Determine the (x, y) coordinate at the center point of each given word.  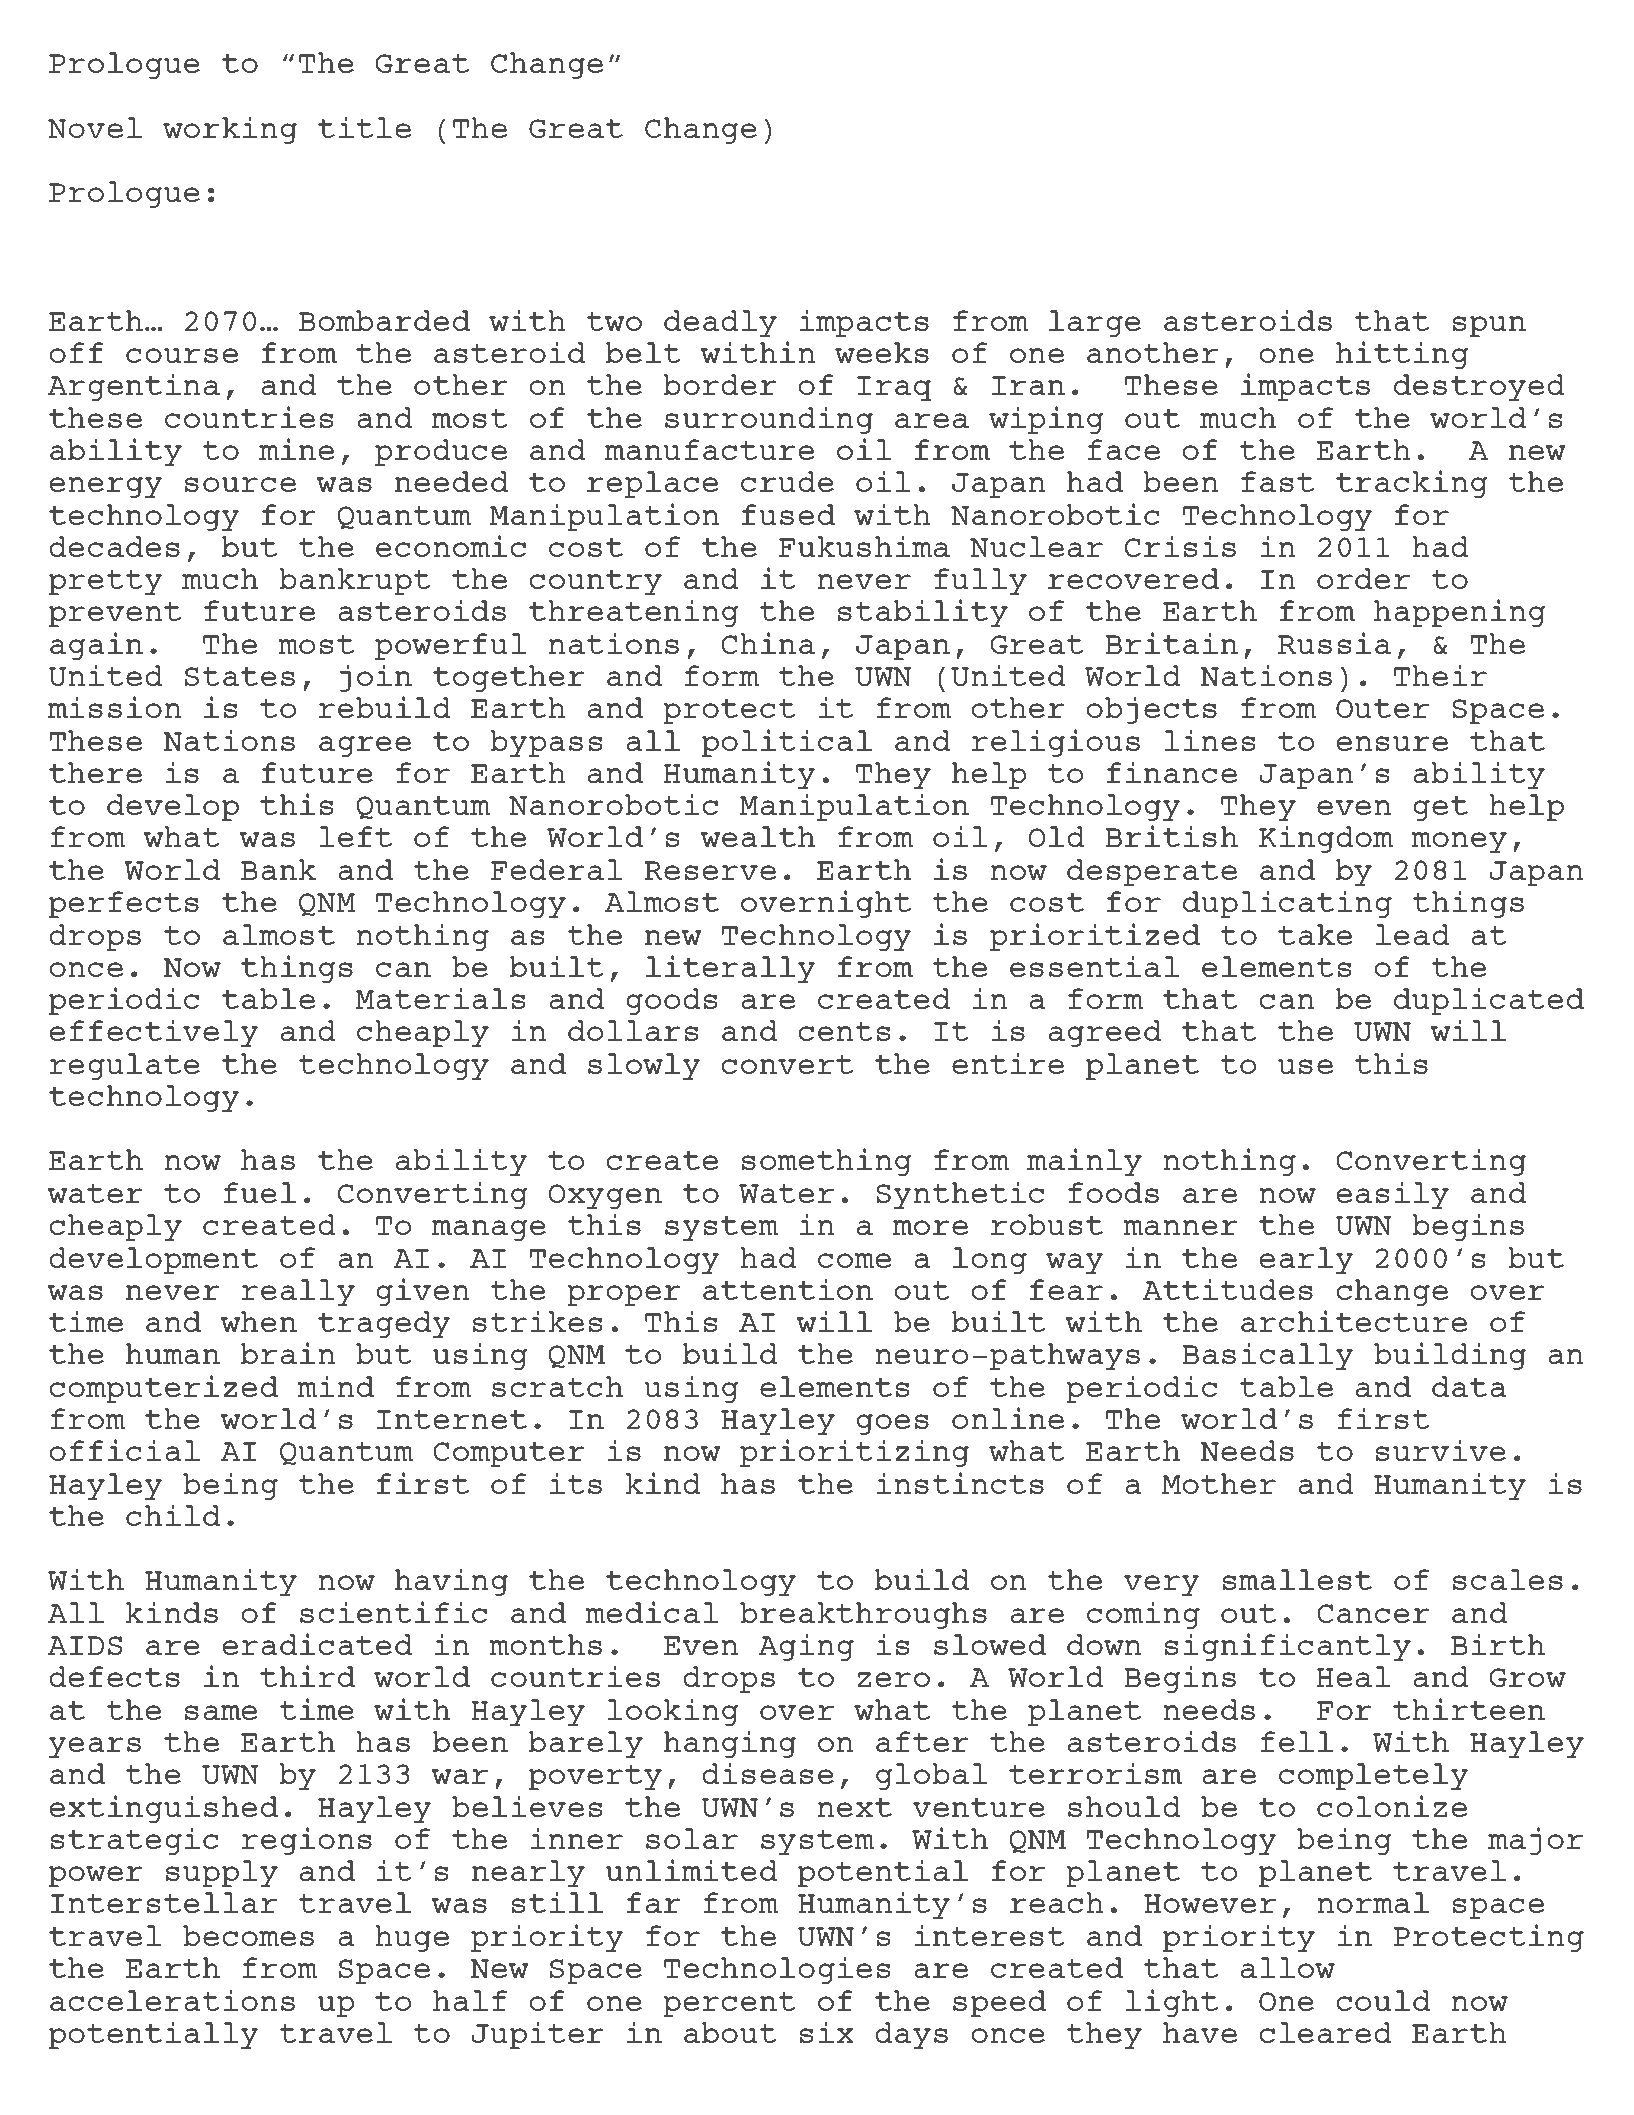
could (1383, 2000)
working (230, 130)
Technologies (777, 1970)
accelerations (172, 2000)
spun (1489, 326)
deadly (720, 323)
